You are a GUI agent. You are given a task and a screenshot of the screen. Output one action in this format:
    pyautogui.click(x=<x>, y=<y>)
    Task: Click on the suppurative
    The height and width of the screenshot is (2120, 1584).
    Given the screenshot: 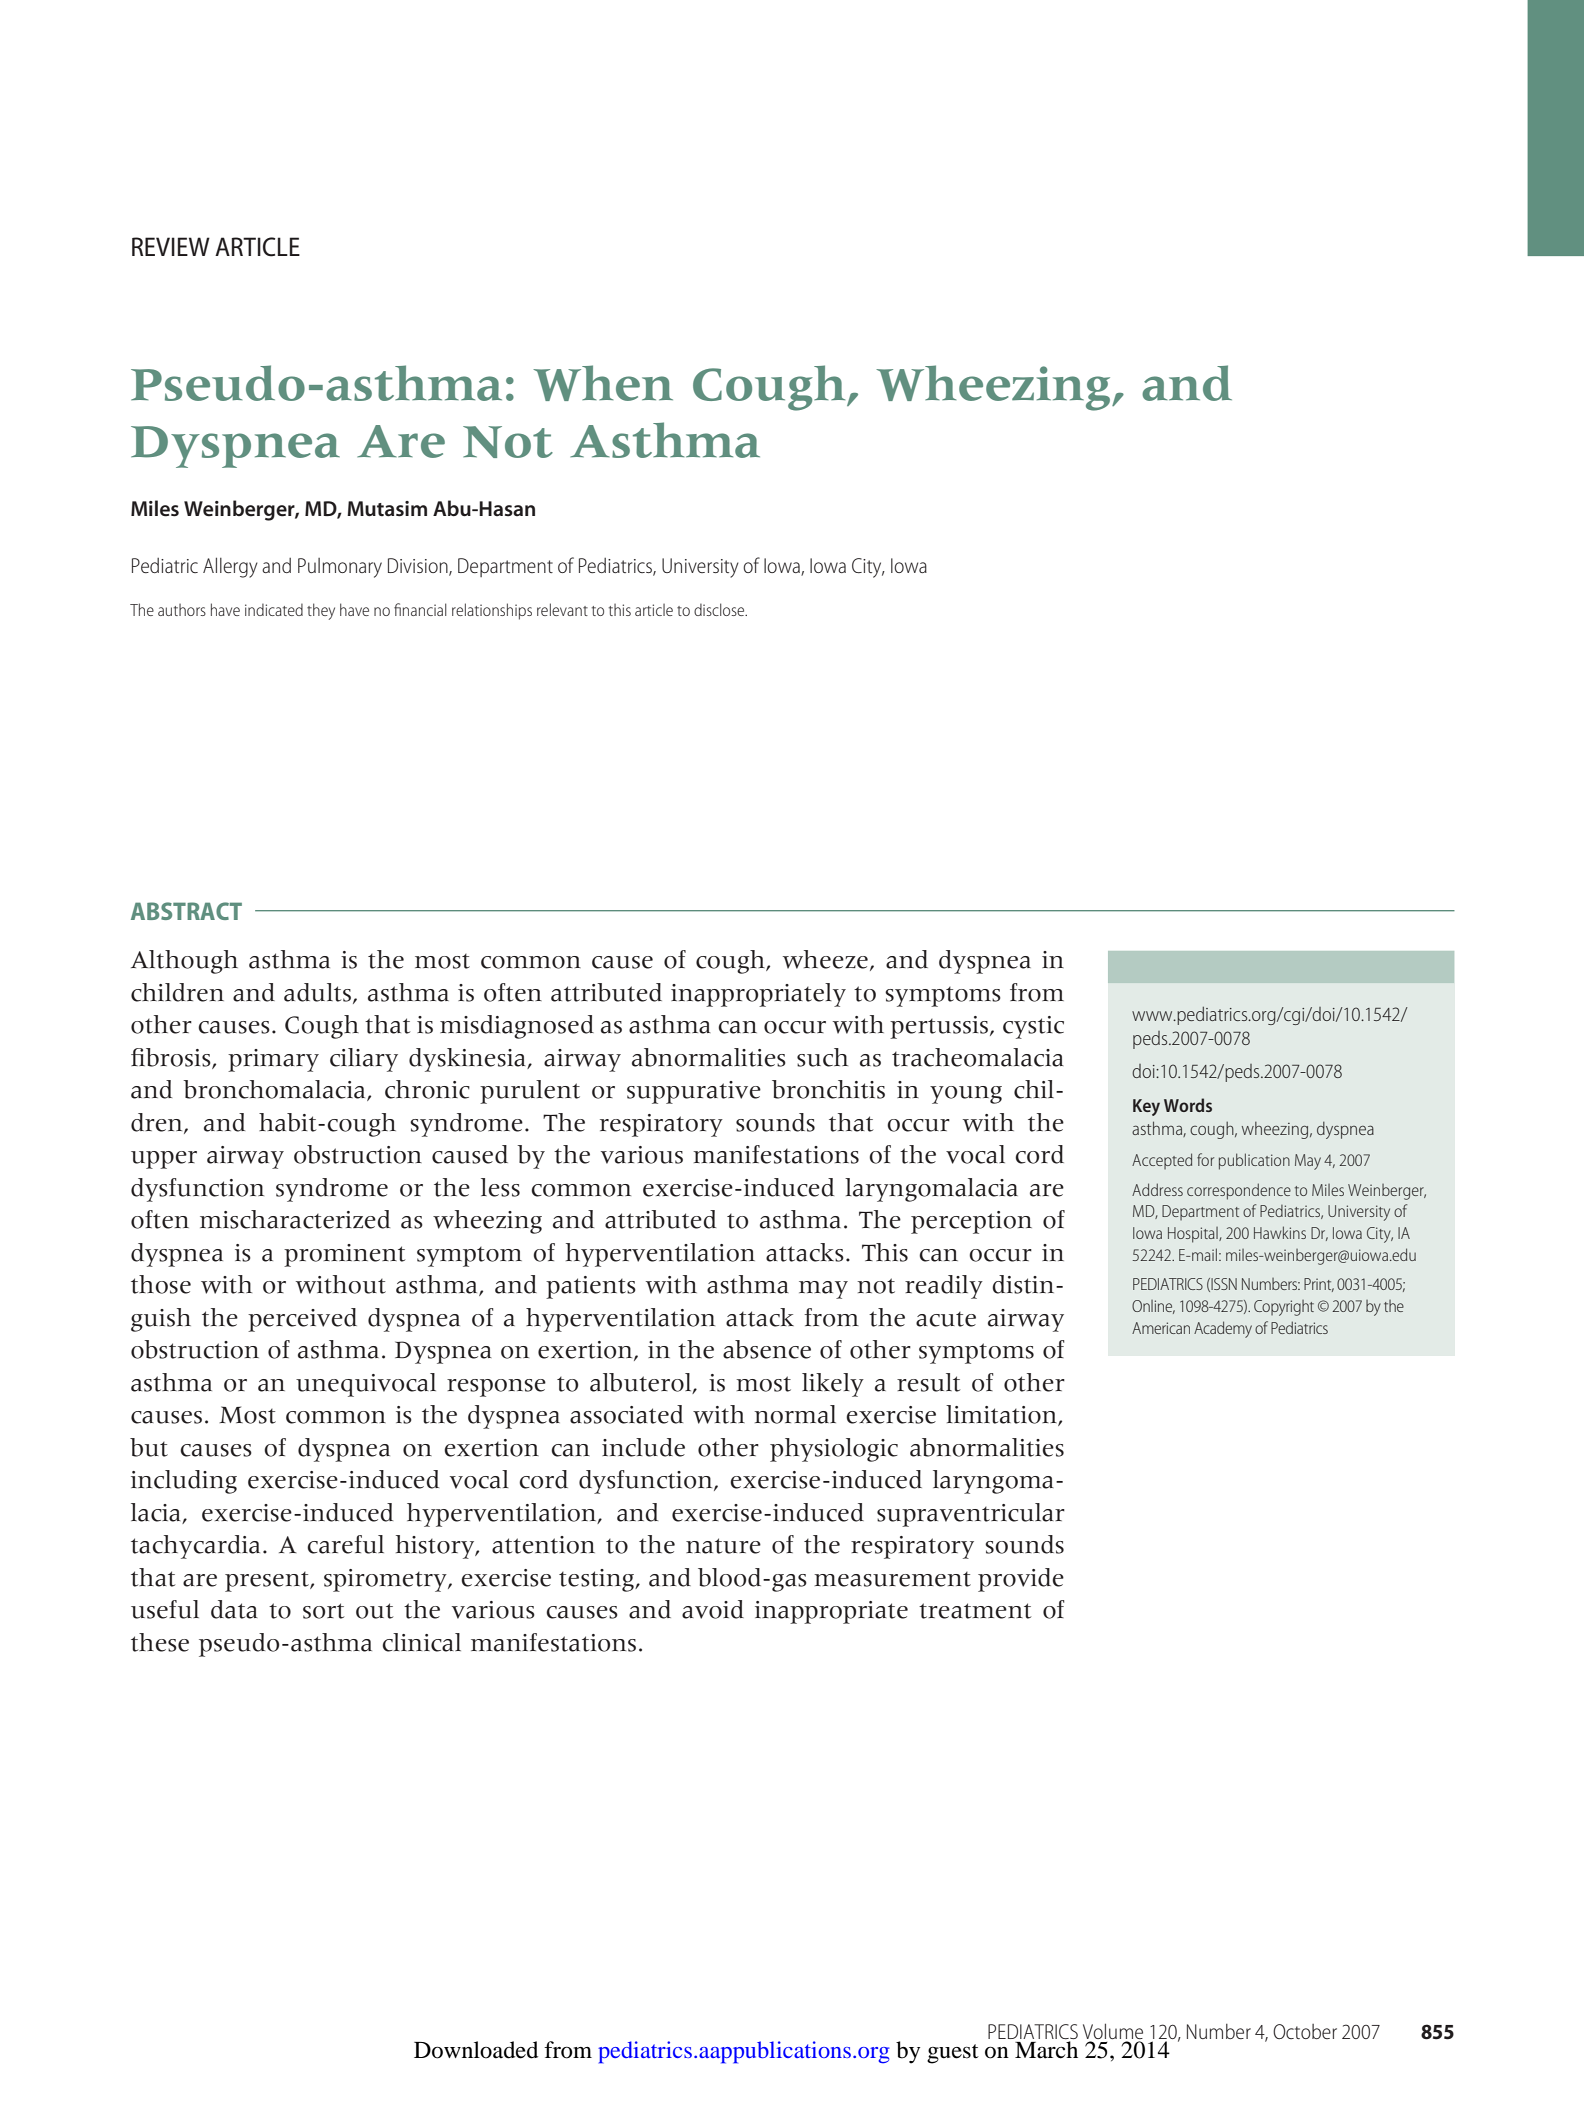 What is the action you would take?
    pyautogui.click(x=694, y=1092)
